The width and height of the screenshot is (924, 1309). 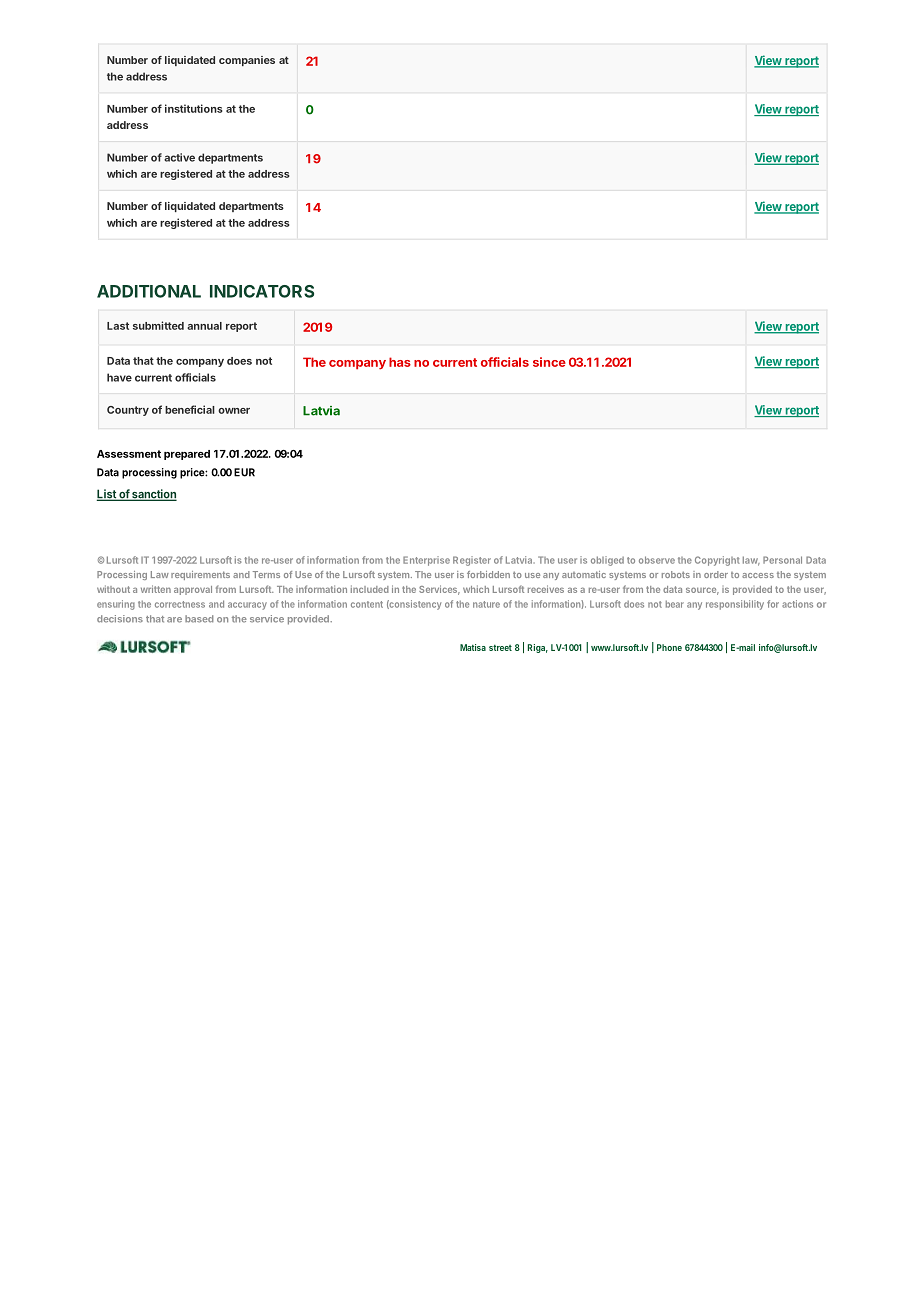 I want to click on based, so click(x=199, y=619).
